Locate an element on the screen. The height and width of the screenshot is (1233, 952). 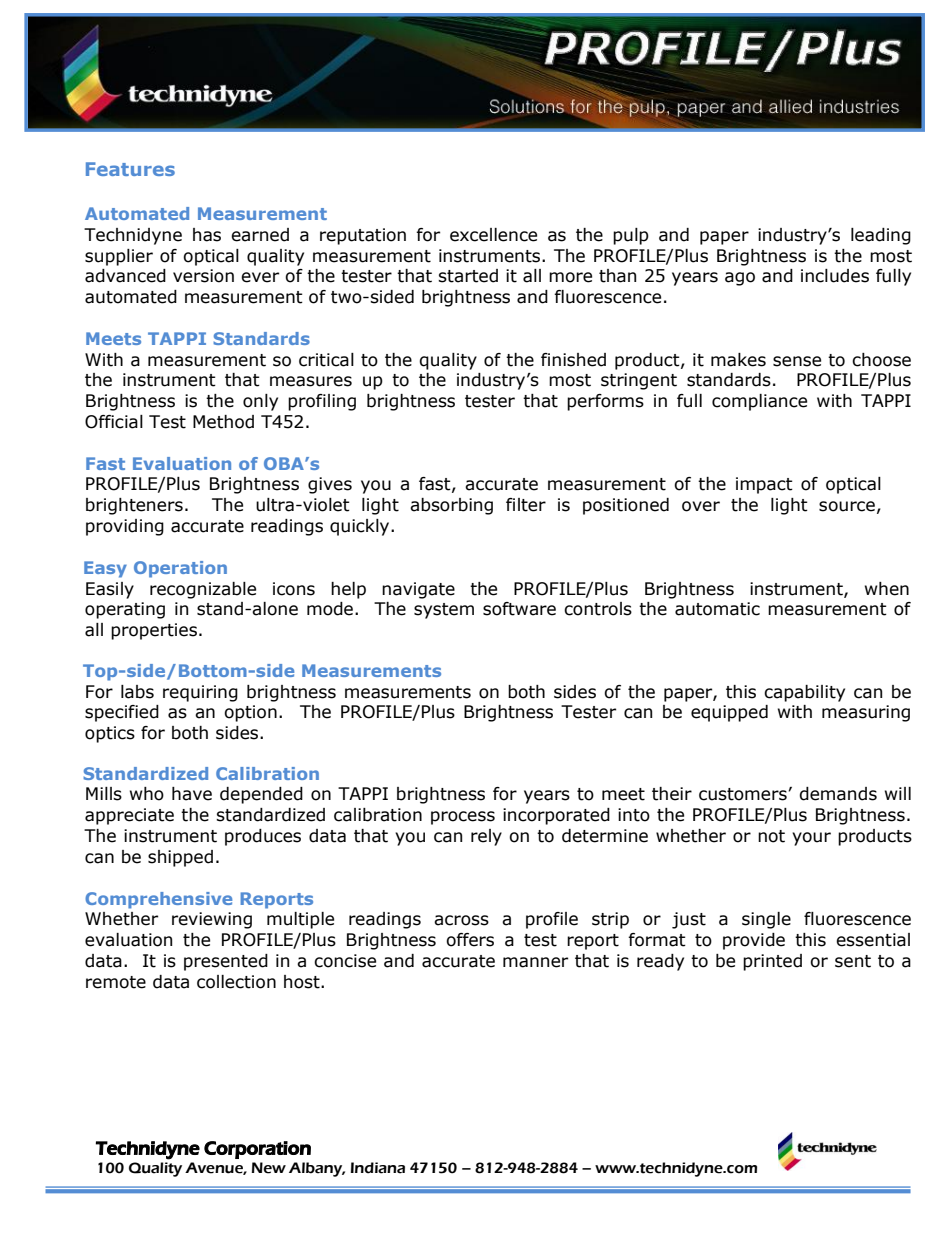
printed is located at coordinates (772, 962).
